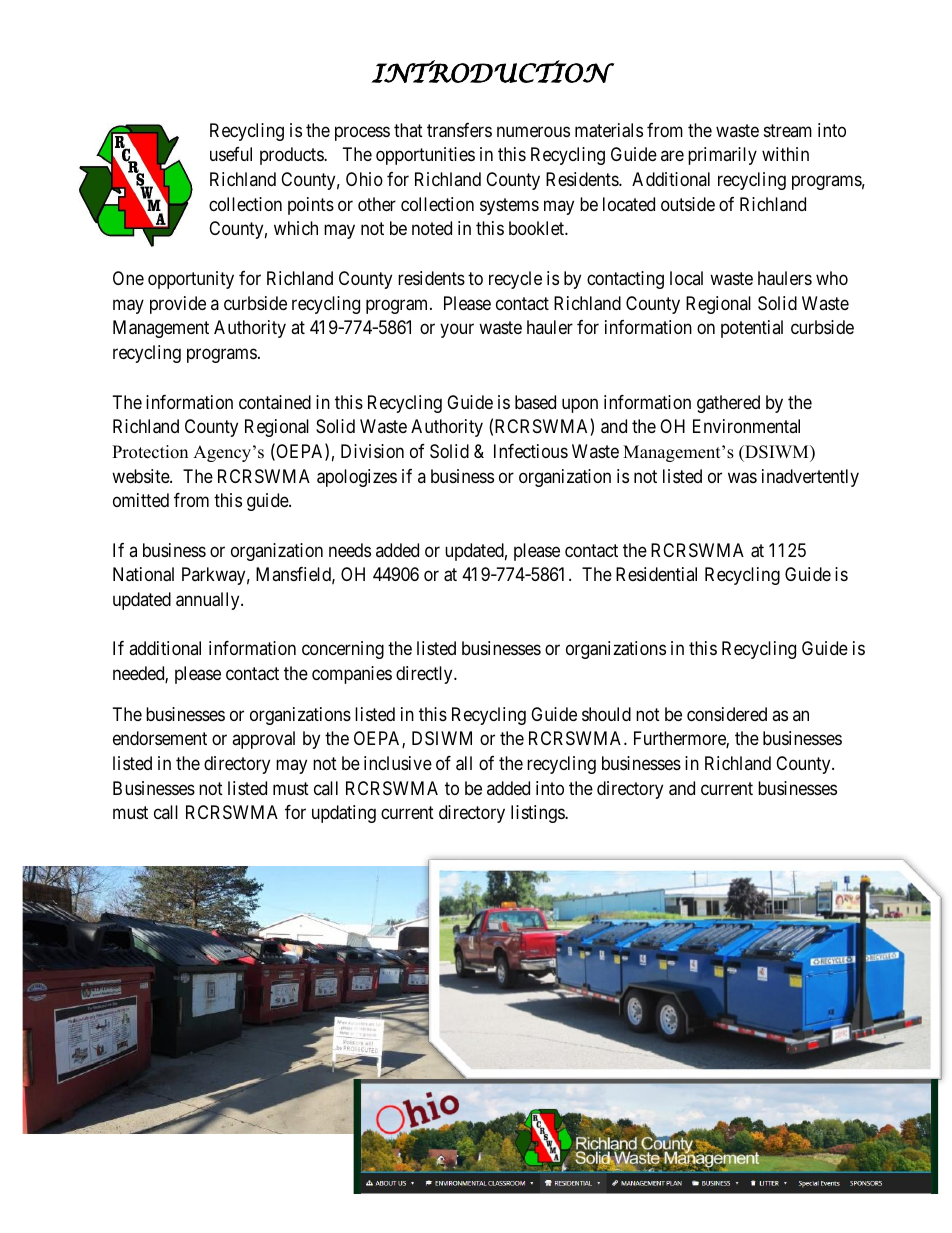 This document has width=952, height=1233. I want to click on Environmental, so click(746, 426).
